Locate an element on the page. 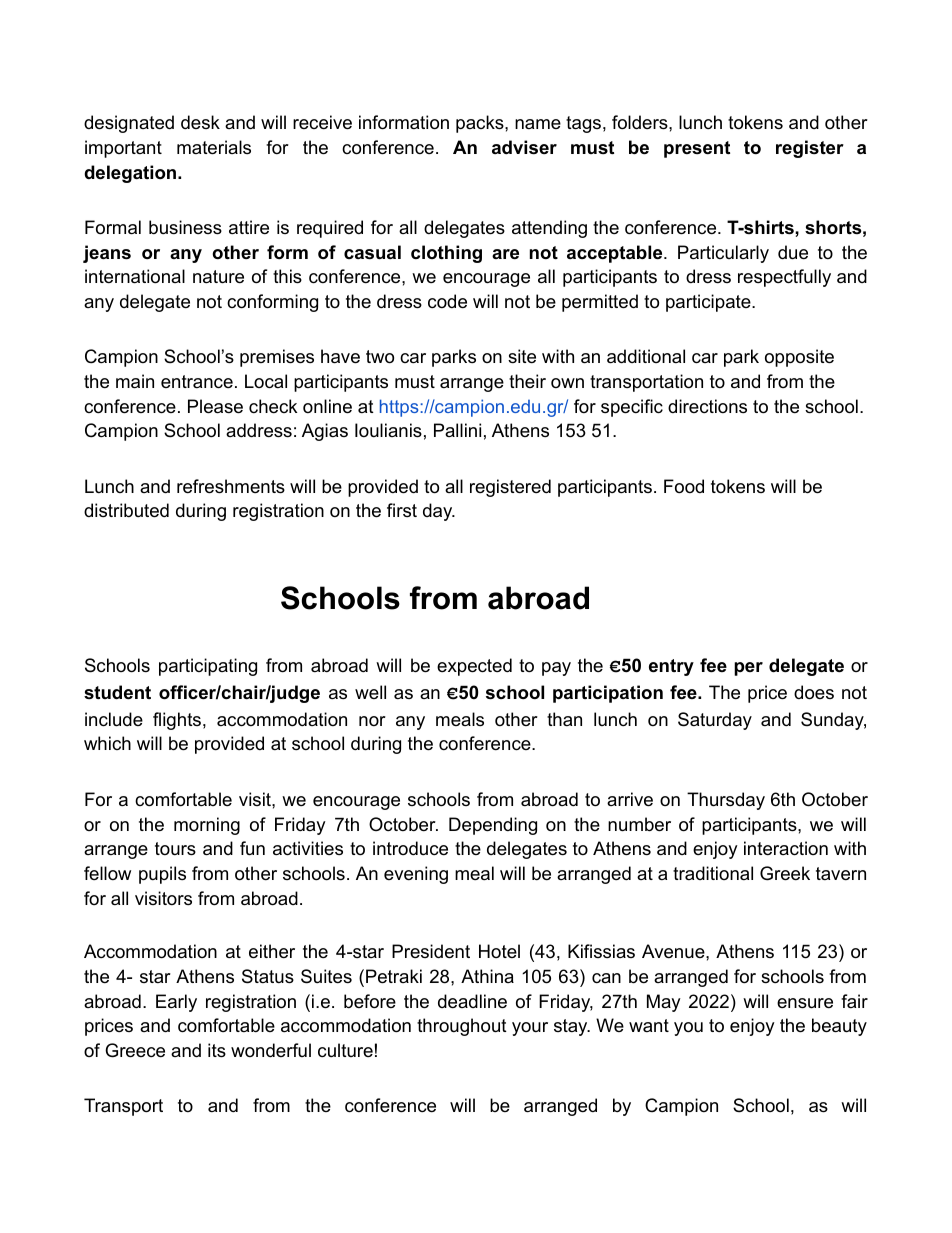 This page has width=952, height=1233. participating is located at coordinates (208, 667).
